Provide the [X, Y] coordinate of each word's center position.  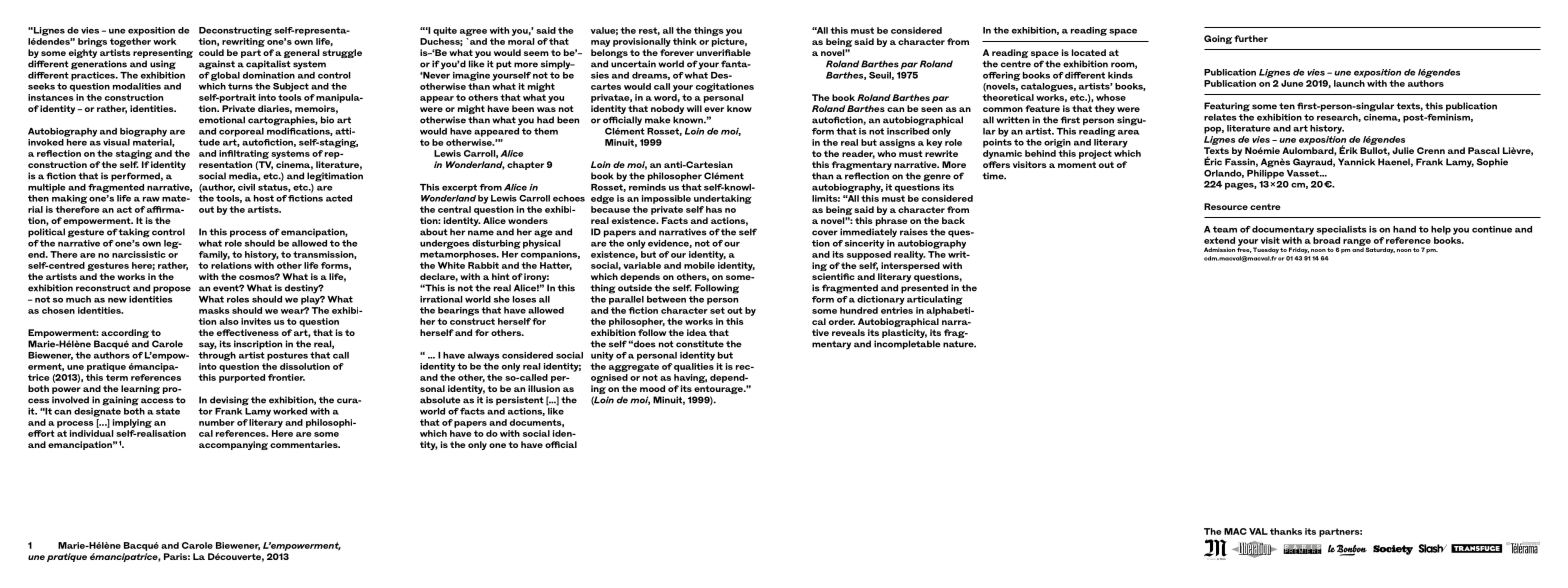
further [1251, 38]
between [666, 299]
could [211, 52]
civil [246, 187]
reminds [647, 186]
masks [214, 310]
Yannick [1356, 162]
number [217, 422]
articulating [935, 300]
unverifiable [723, 52]
